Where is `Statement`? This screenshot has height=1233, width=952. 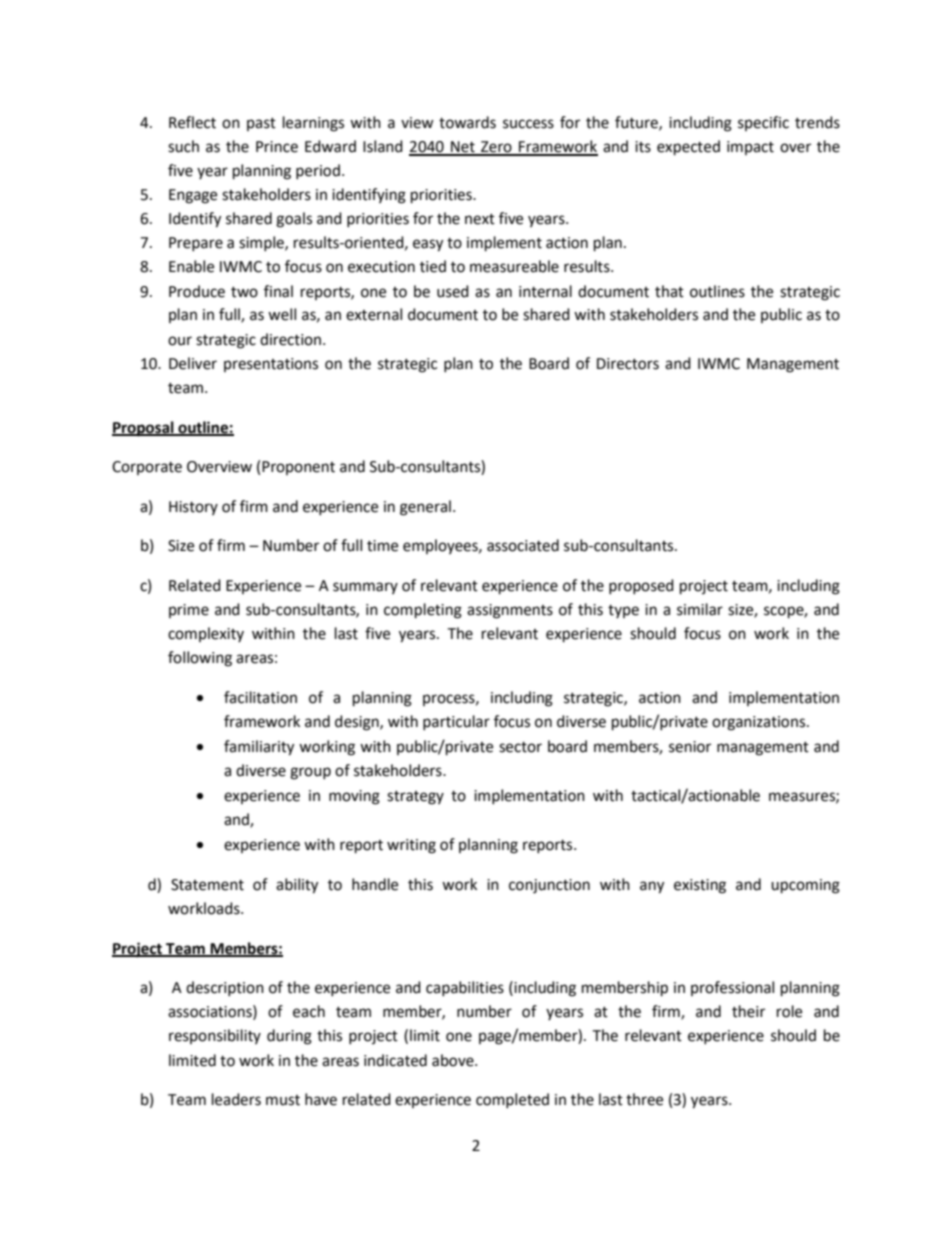 Statement is located at coordinates (207, 885).
